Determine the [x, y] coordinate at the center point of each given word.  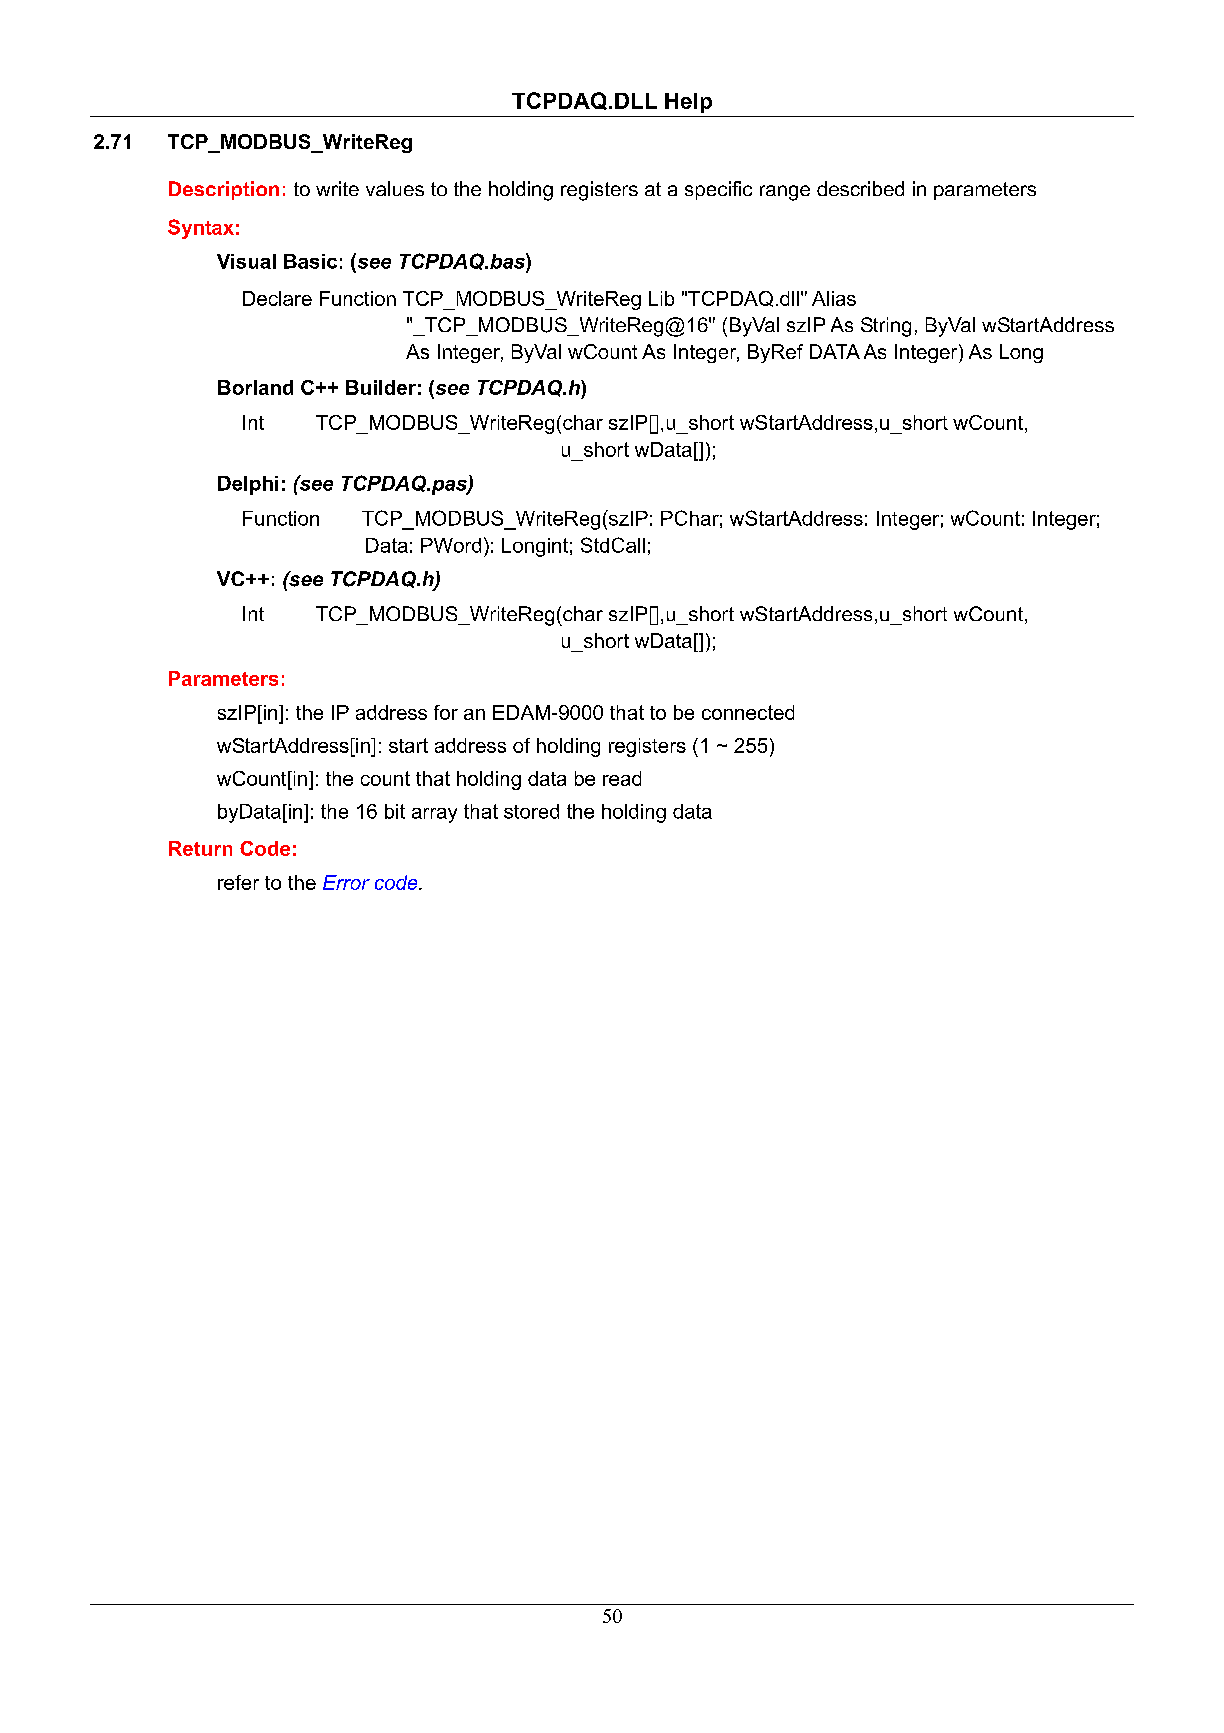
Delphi [248, 485]
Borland [255, 387]
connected [748, 712]
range [785, 193]
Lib [661, 298]
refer [238, 882]
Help [688, 103]
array [434, 815]
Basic [310, 261]
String [886, 327]
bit [395, 811]
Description [224, 190]
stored [531, 811]
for [446, 712]
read [622, 778]
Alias [834, 298]
